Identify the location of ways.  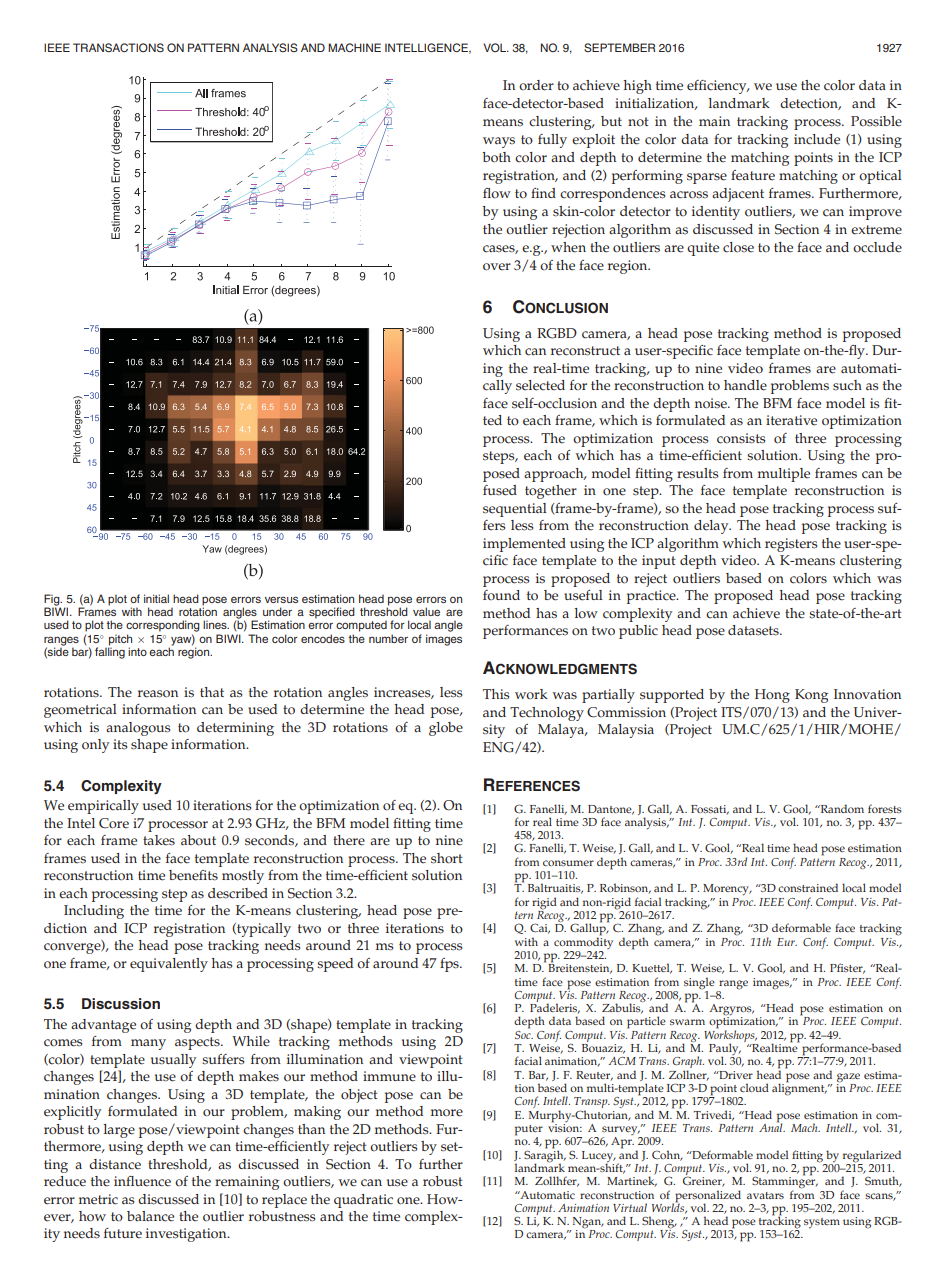
(499, 142).
